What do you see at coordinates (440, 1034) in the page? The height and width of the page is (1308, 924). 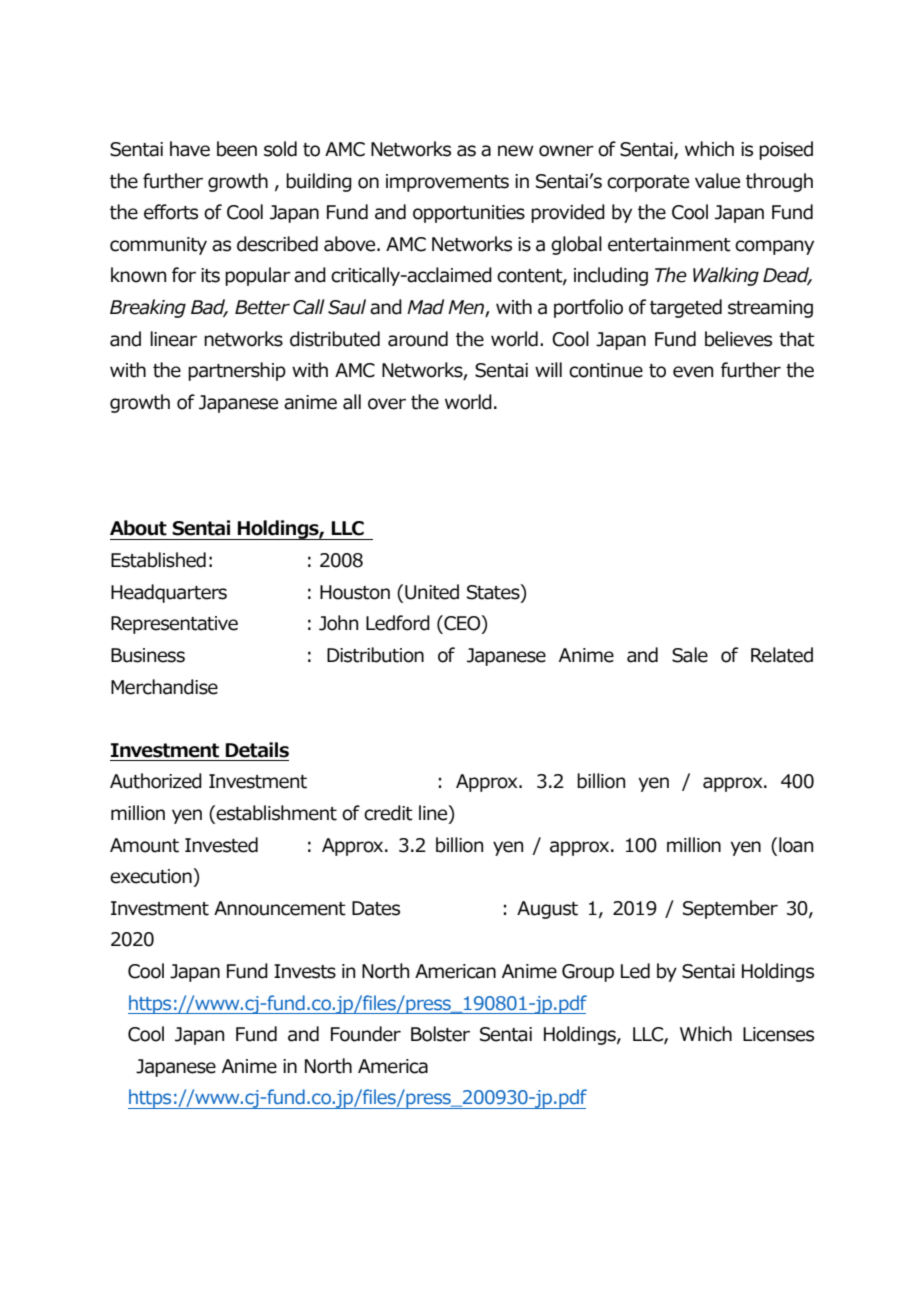 I see `Bolster` at bounding box center [440, 1034].
